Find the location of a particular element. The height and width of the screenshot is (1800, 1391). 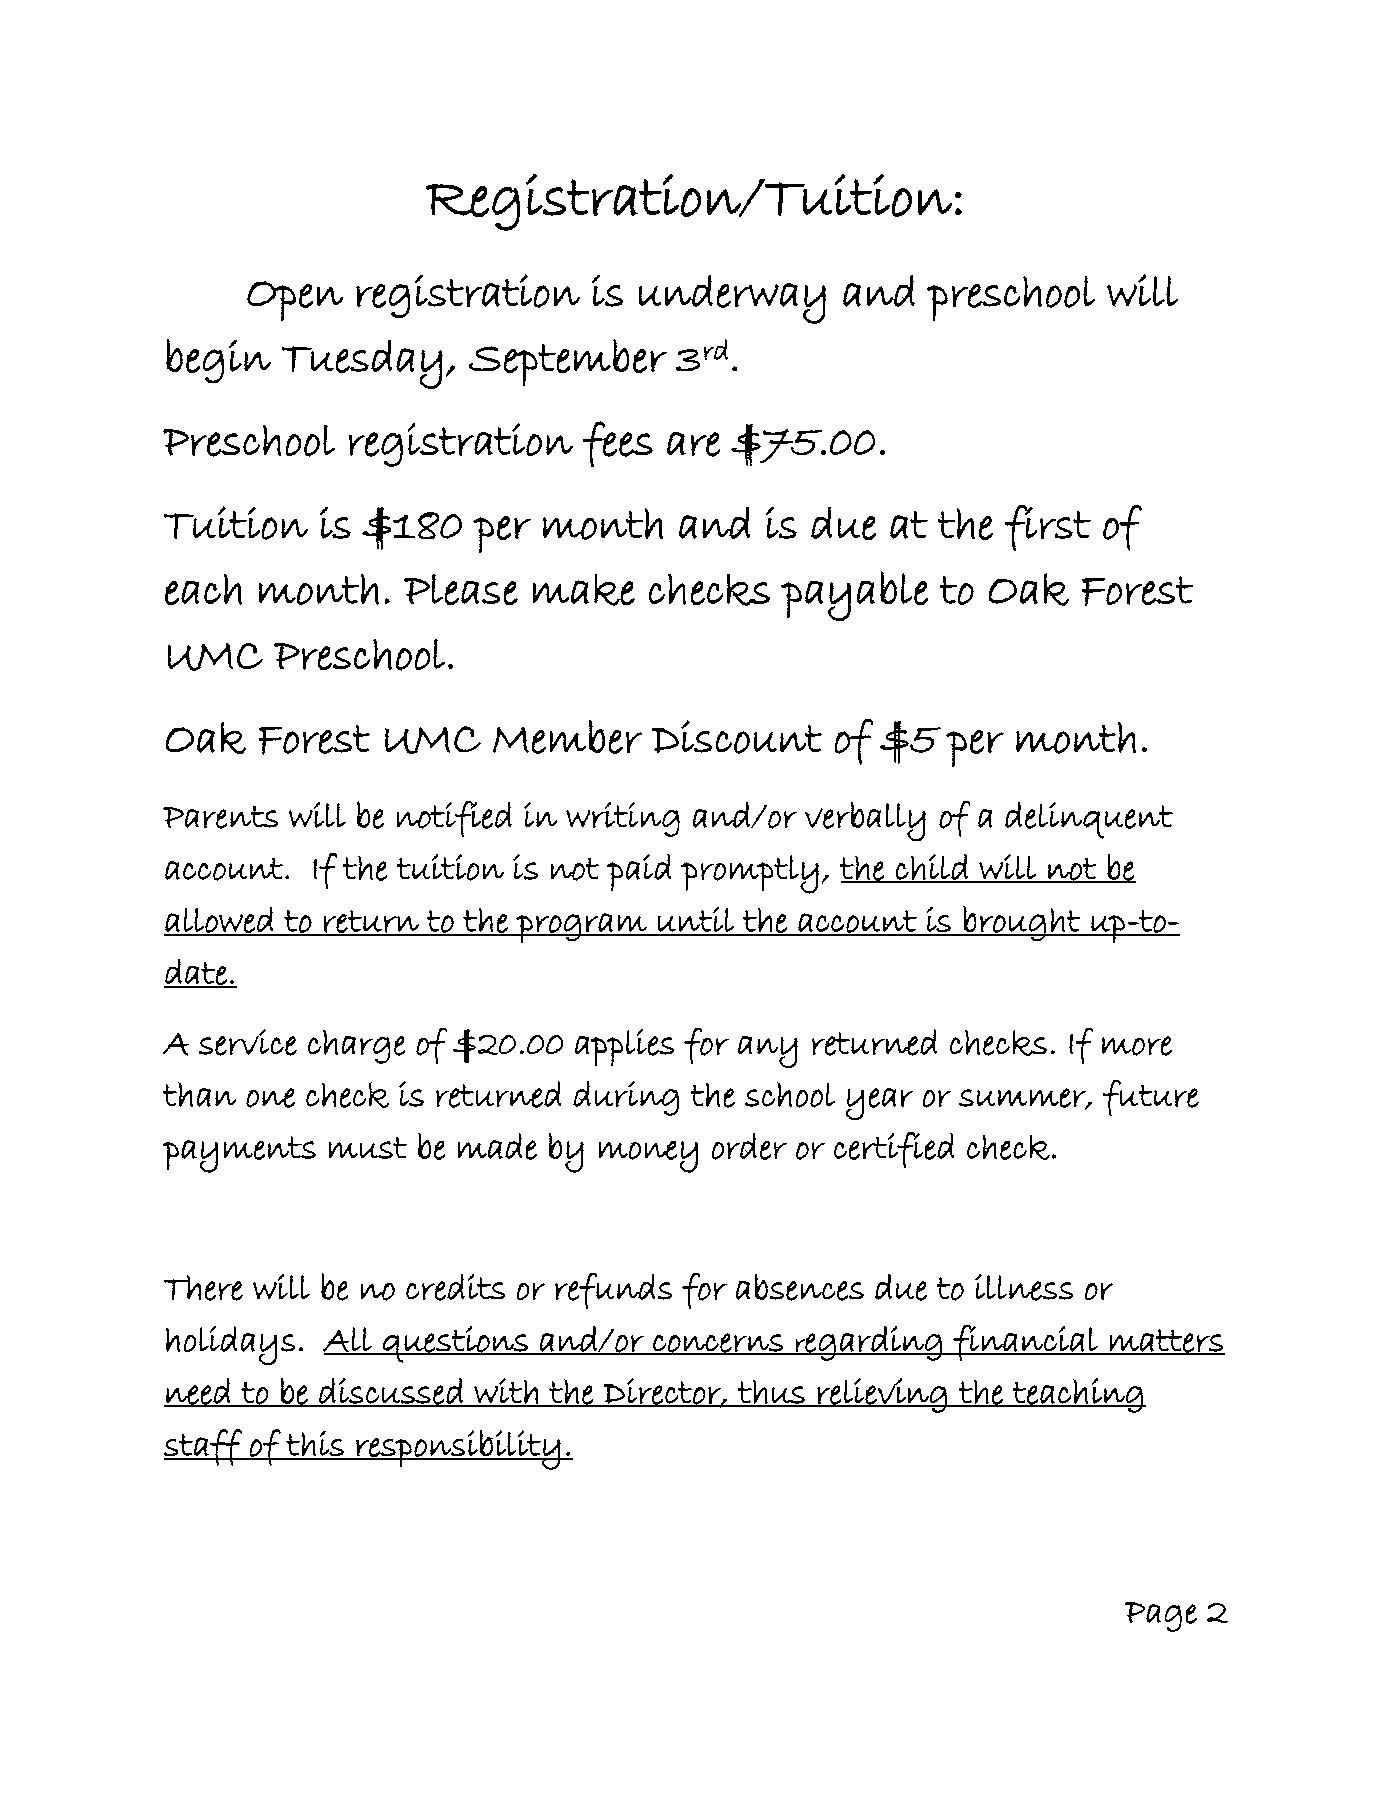

must is located at coordinates (368, 1148).
